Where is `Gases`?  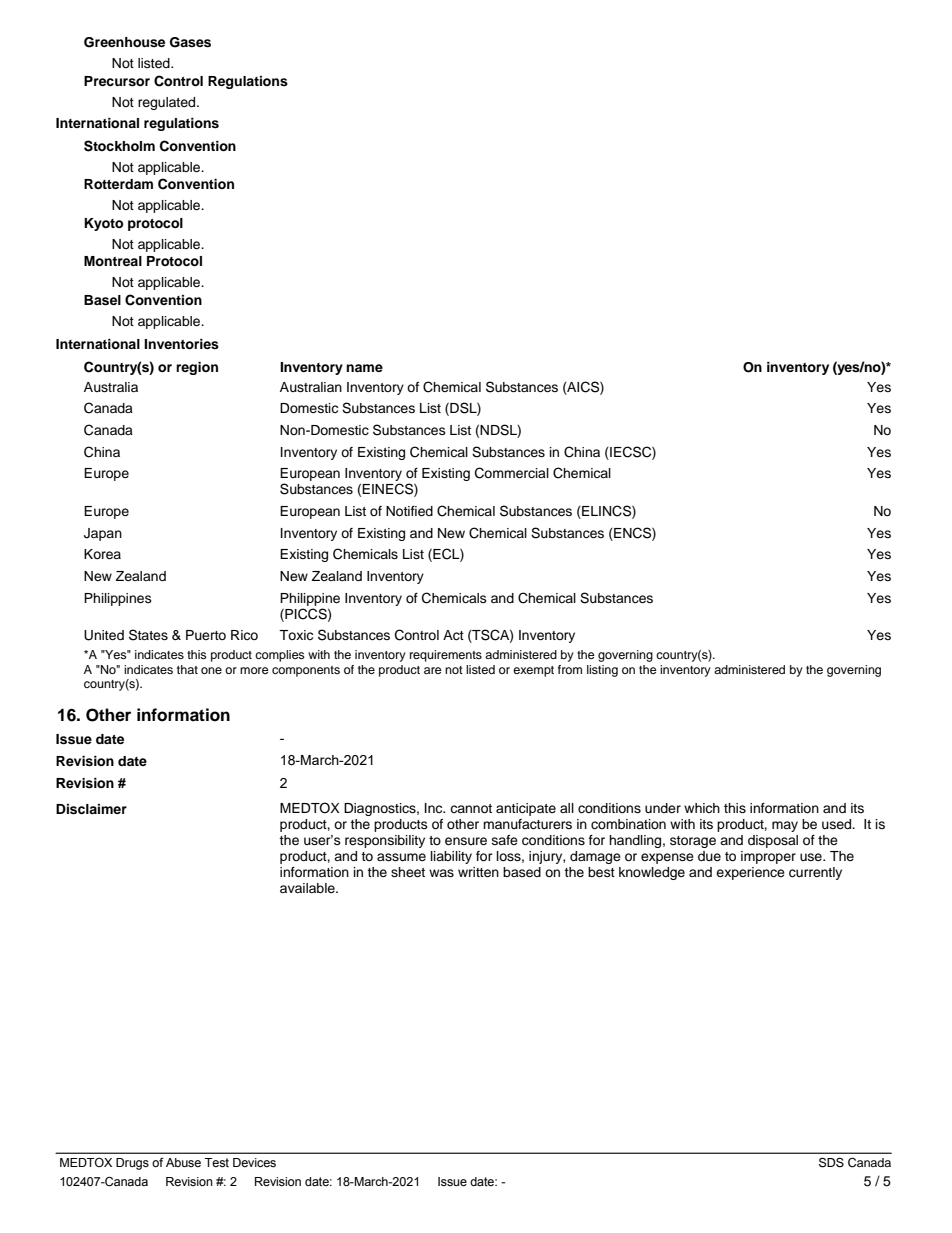
Gases is located at coordinates (190, 42).
